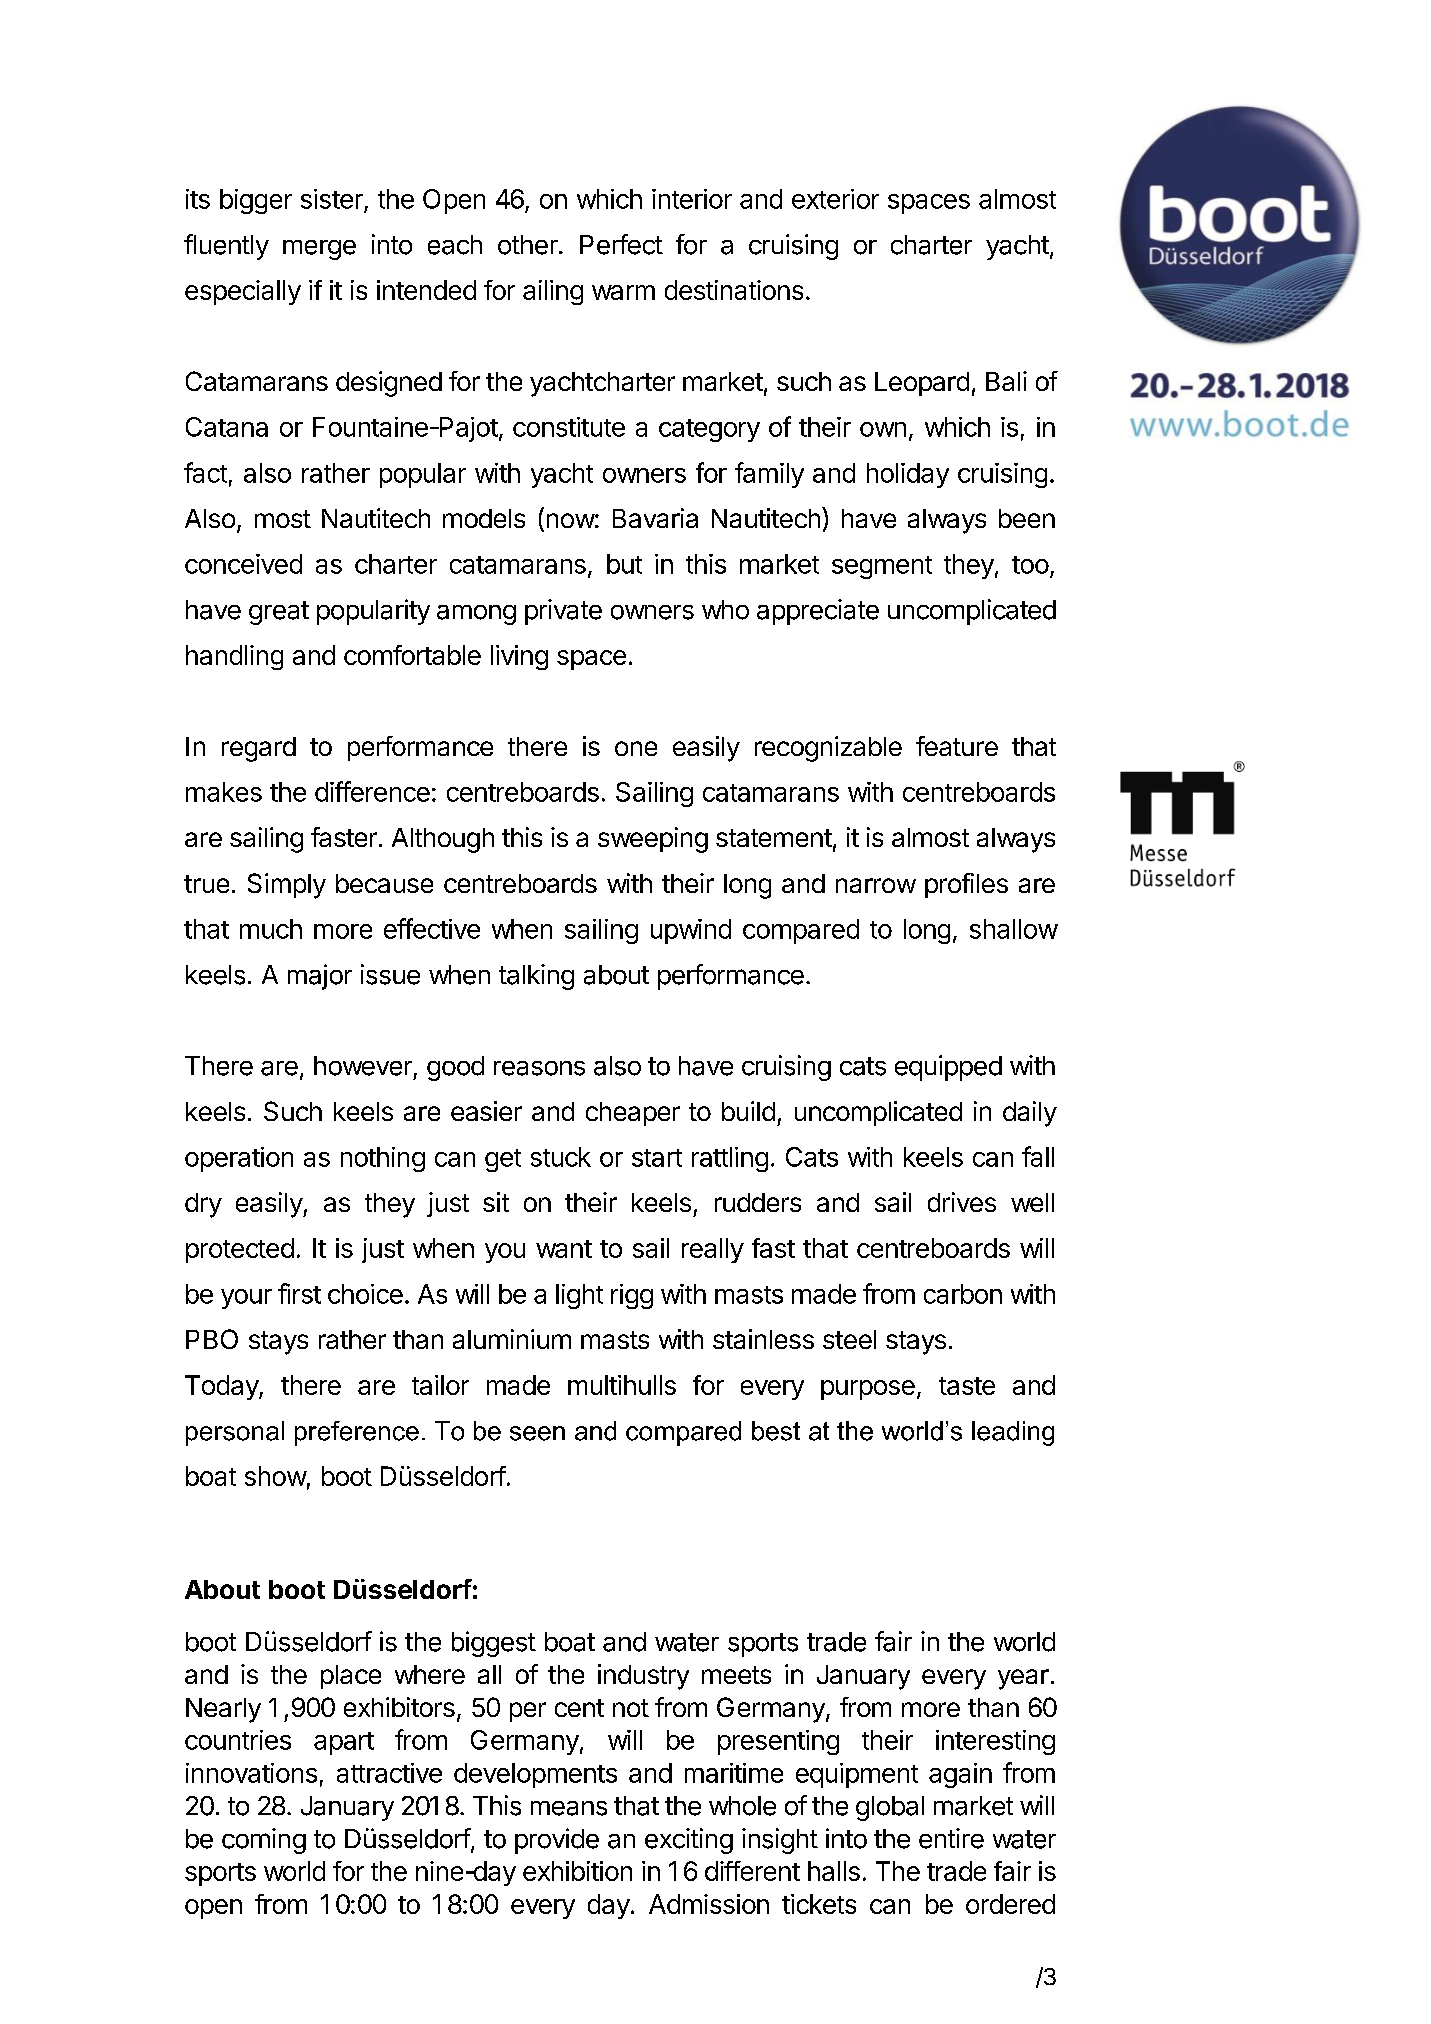  What do you see at coordinates (264, 1841) in the screenshot?
I see `coming` at bounding box center [264, 1841].
